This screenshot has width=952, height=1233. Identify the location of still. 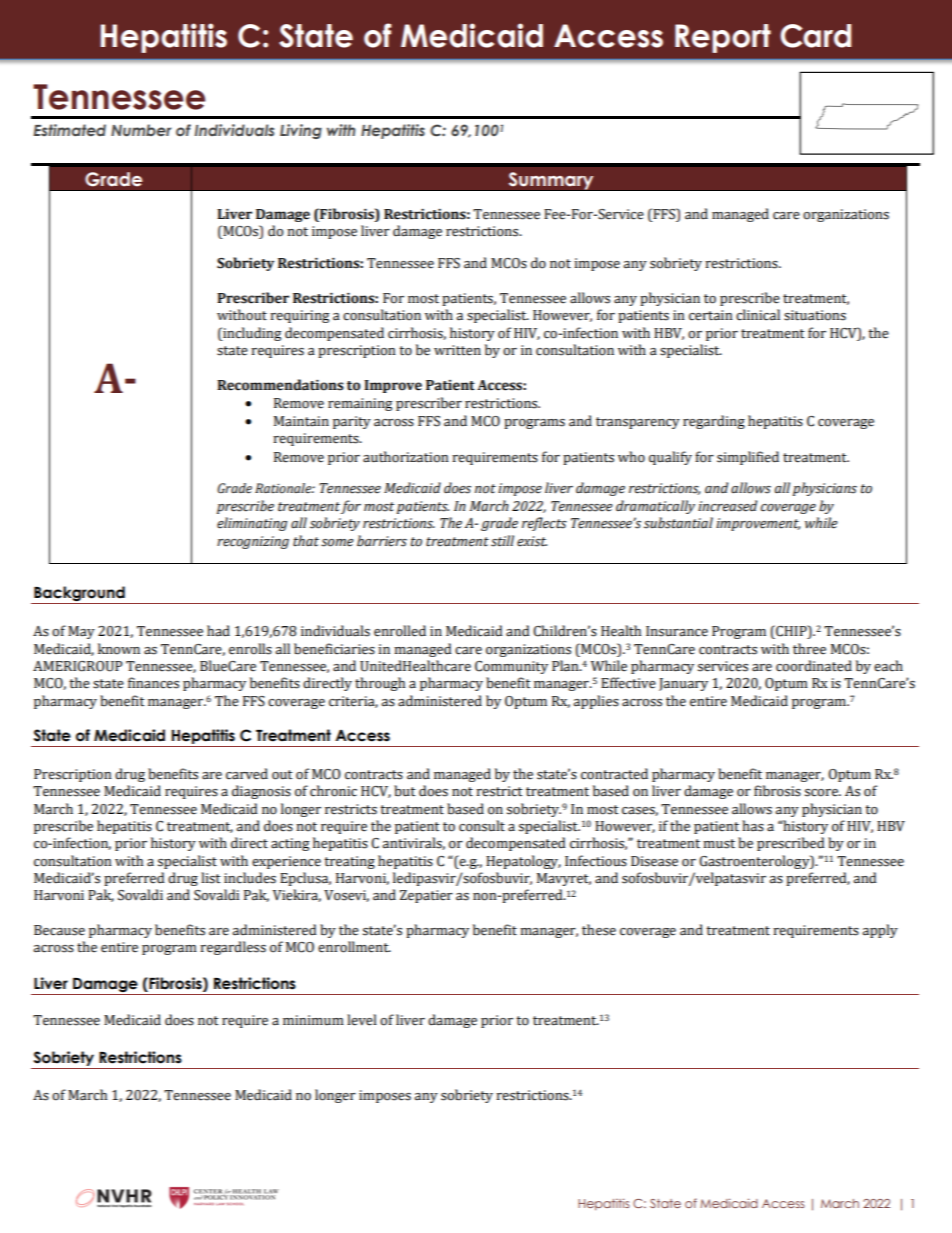
(502, 541).
